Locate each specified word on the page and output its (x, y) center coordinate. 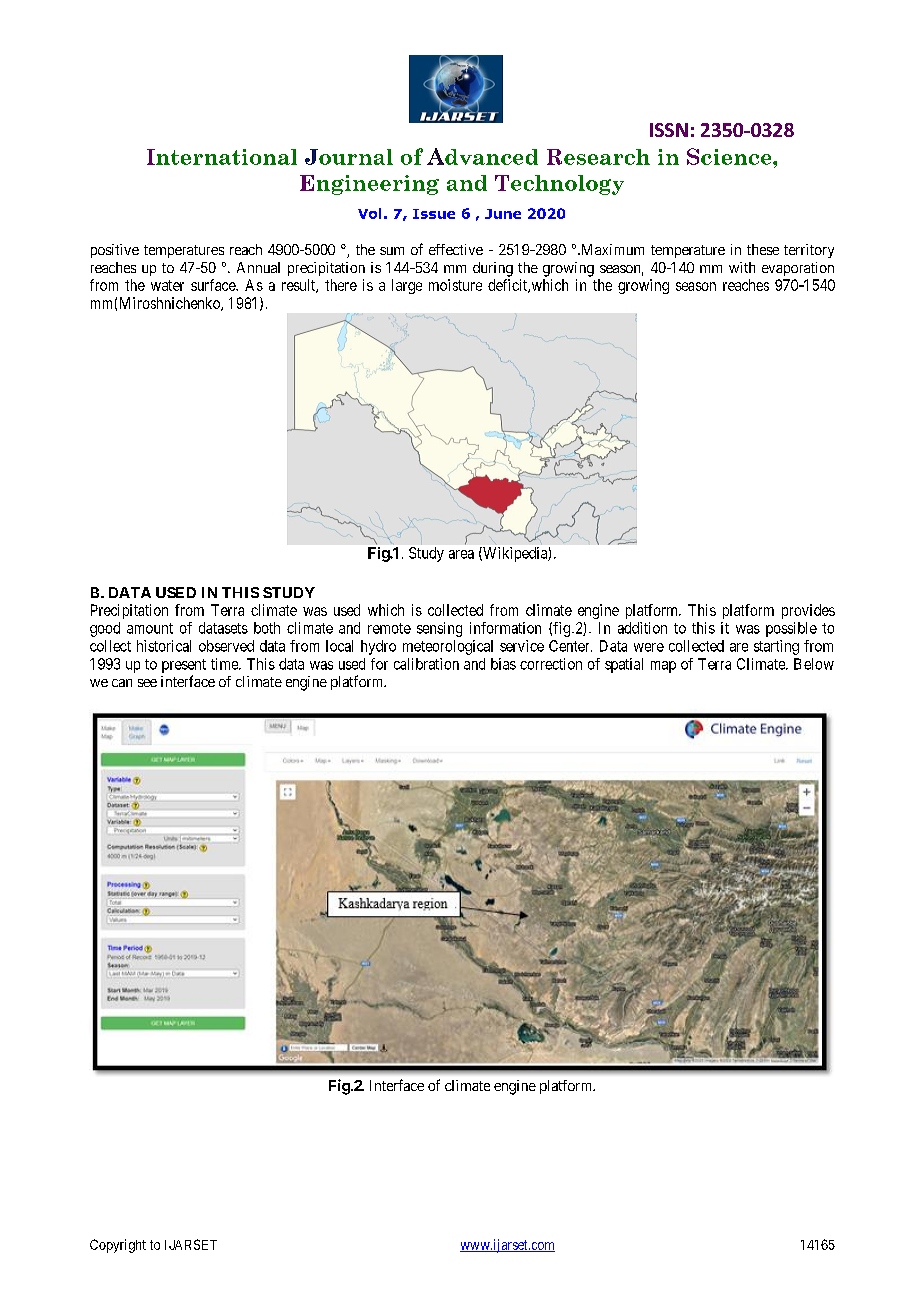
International (222, 157)
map (663, 667)
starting (776, 647)
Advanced (482, 156)
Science (730, 156)
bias (503, 664)
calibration (426, 664)
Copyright (118, 1246)
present (184, 666)
